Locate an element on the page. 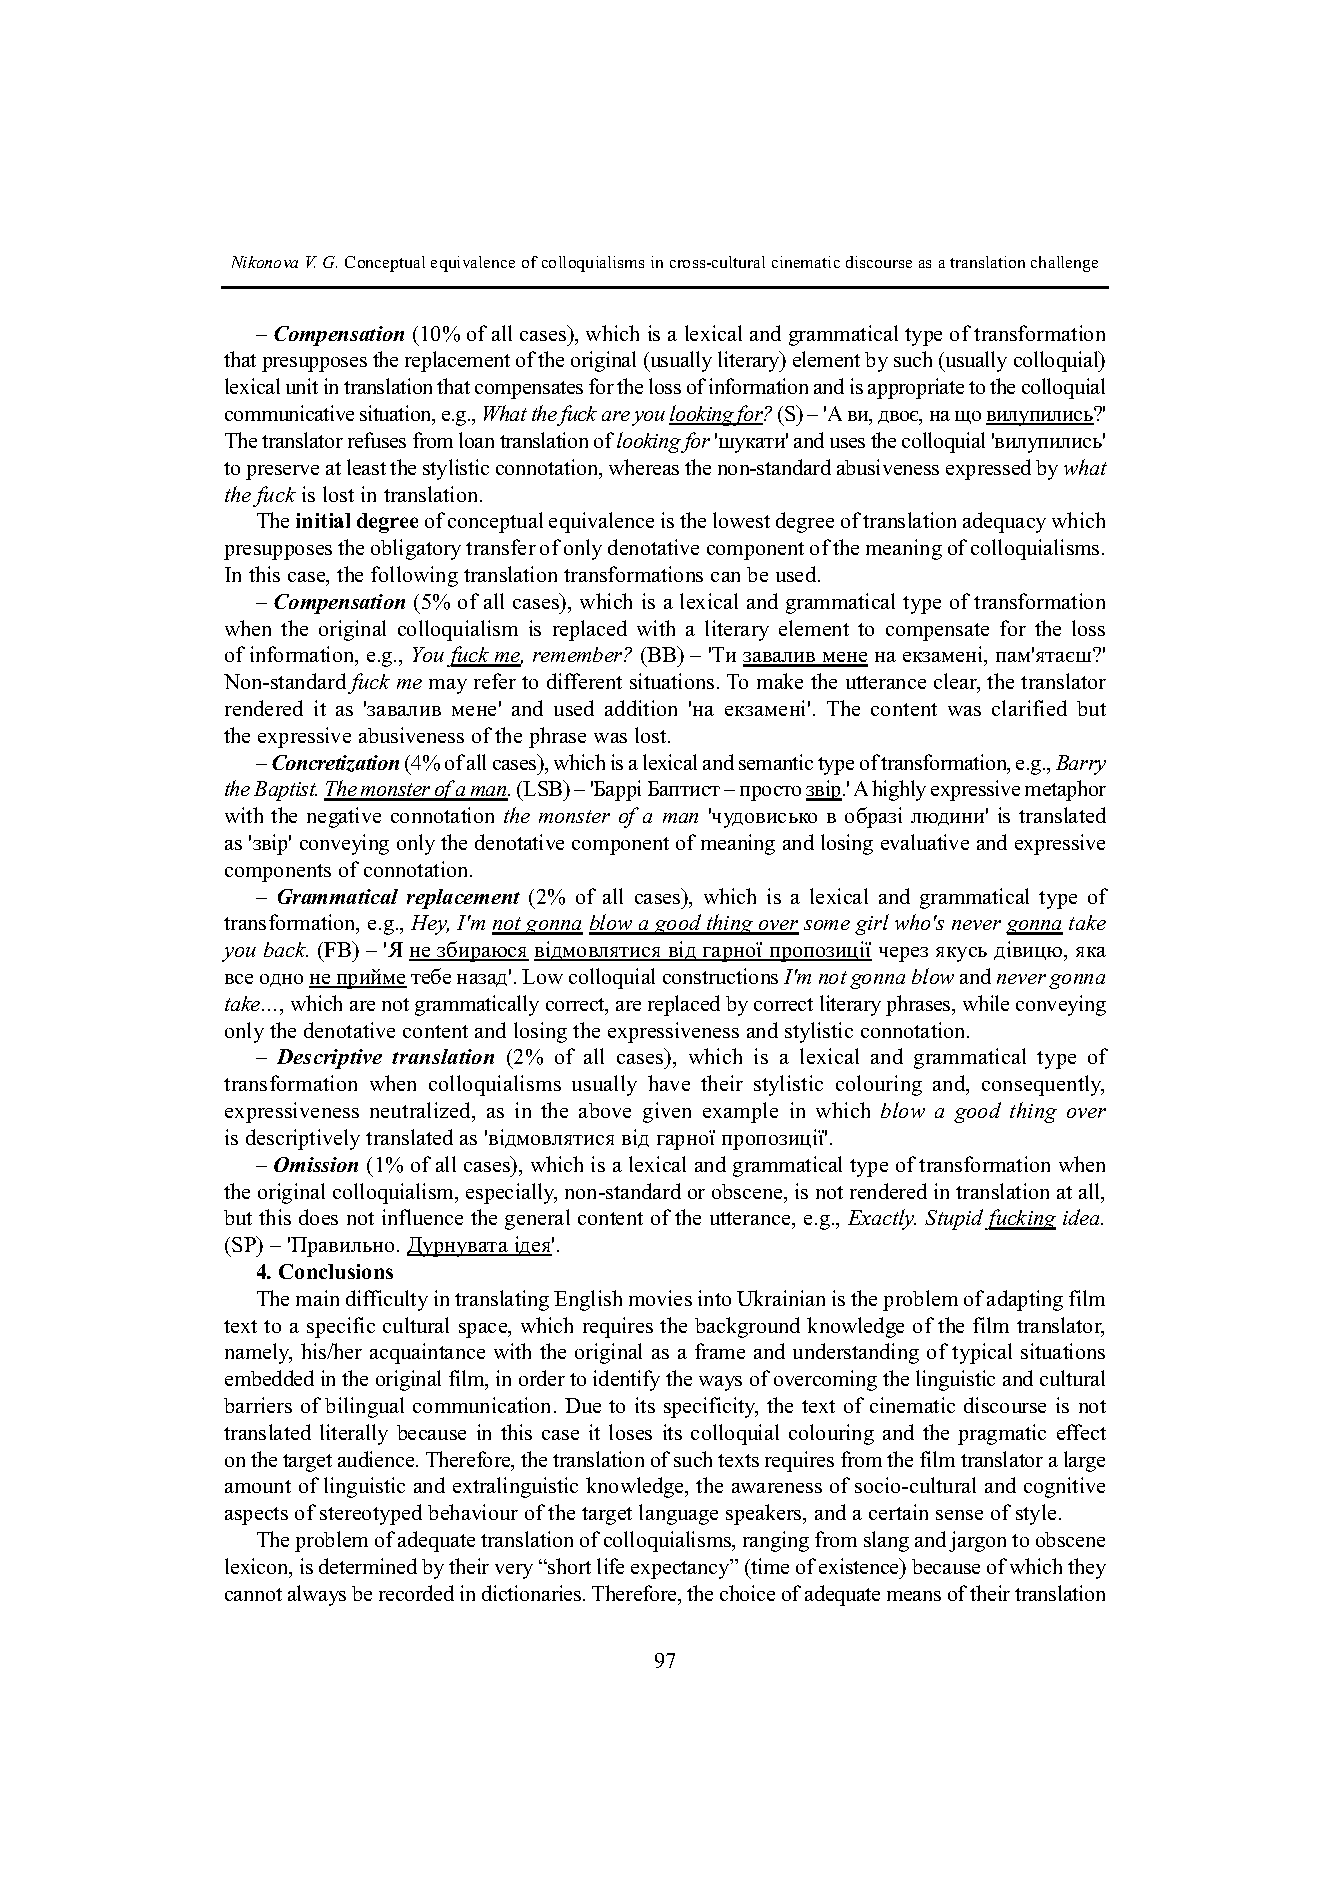  unit is located at coordinates (302, 386).
